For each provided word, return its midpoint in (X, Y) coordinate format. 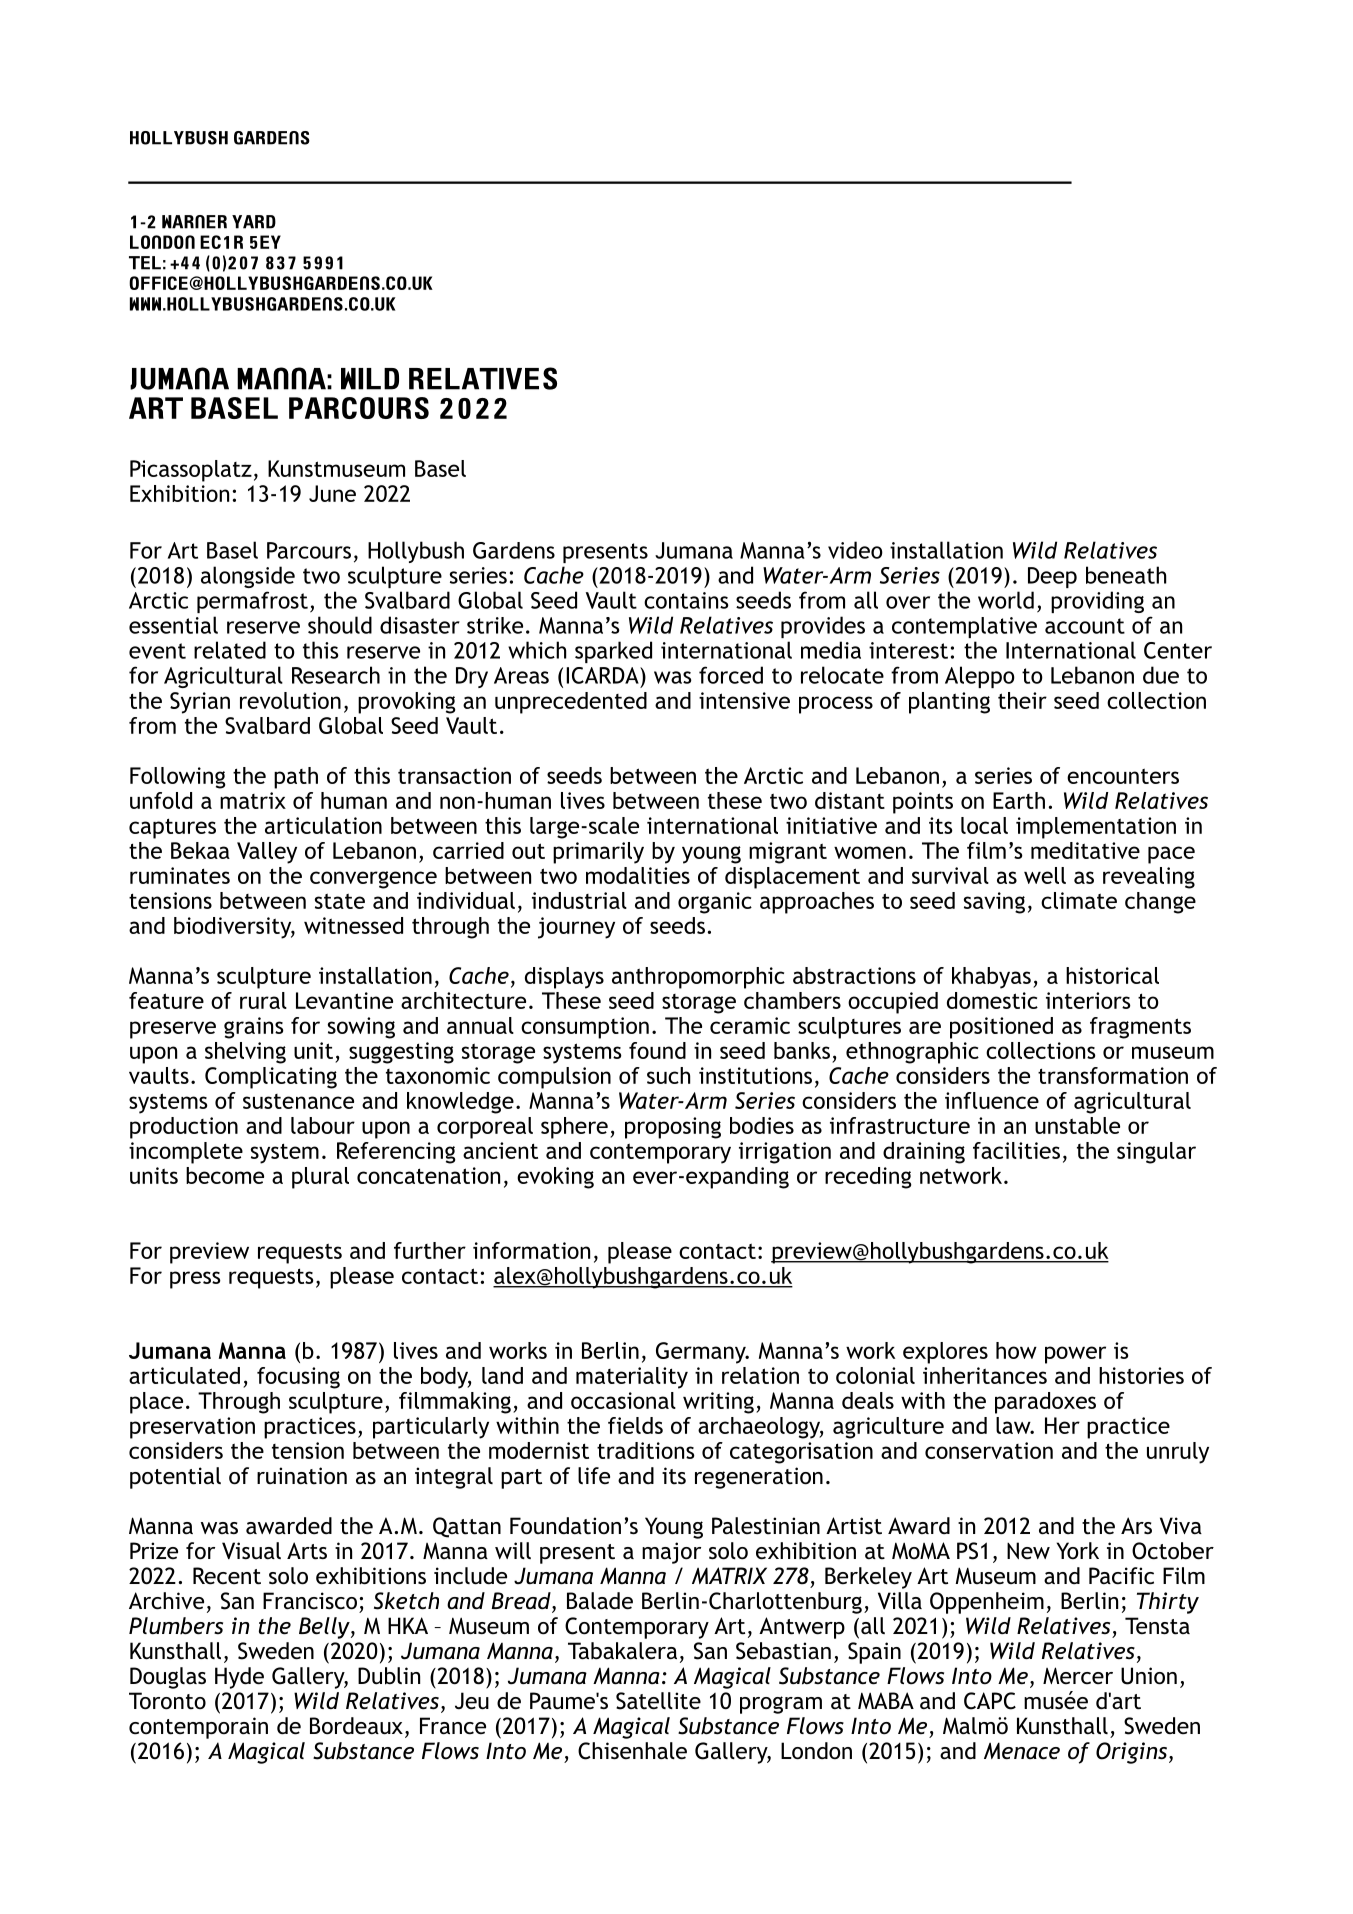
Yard (254, 222)
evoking (555, 1178)
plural (320, 1178)
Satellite (658, 1701)
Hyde (239, 1678)
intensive (744, 700)
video (855, 550)
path (296, 778)
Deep (1052, 577)
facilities (1016, 1150)
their (1022, 700)
